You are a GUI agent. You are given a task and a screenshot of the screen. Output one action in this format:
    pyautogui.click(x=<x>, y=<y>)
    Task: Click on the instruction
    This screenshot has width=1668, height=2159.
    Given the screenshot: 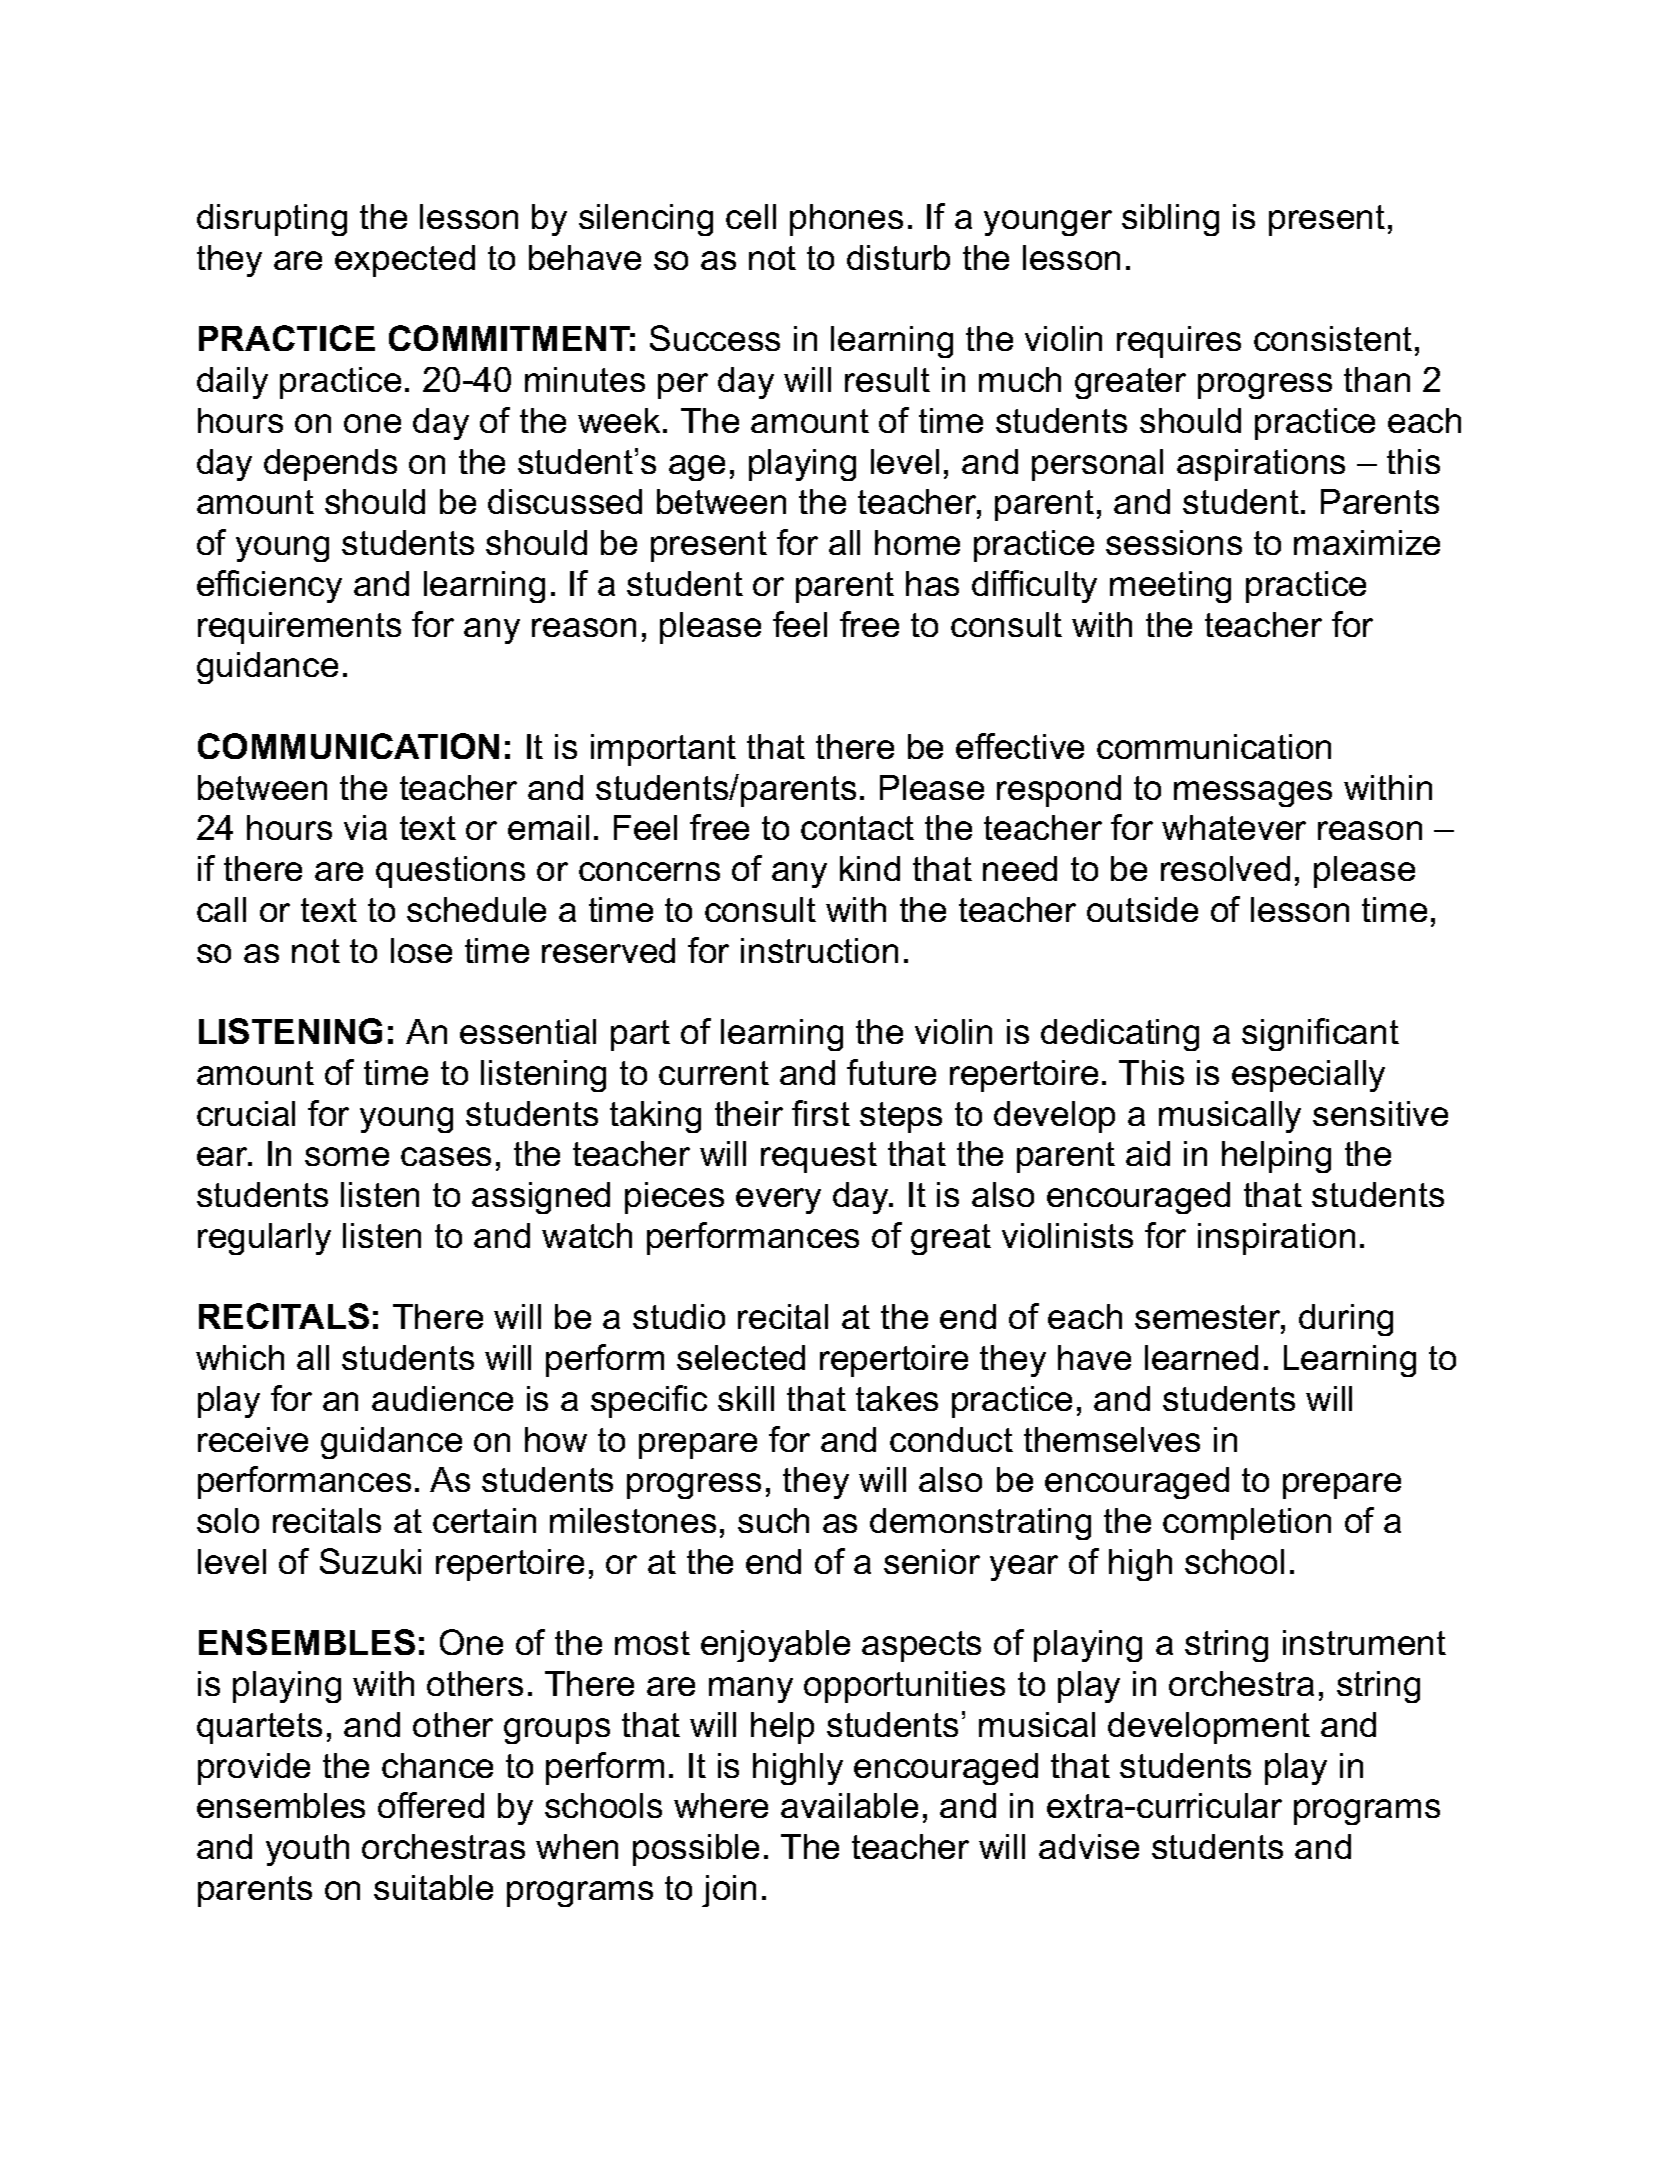 What is the action you would take?
    pyautogui.click(x=819, y=950)
